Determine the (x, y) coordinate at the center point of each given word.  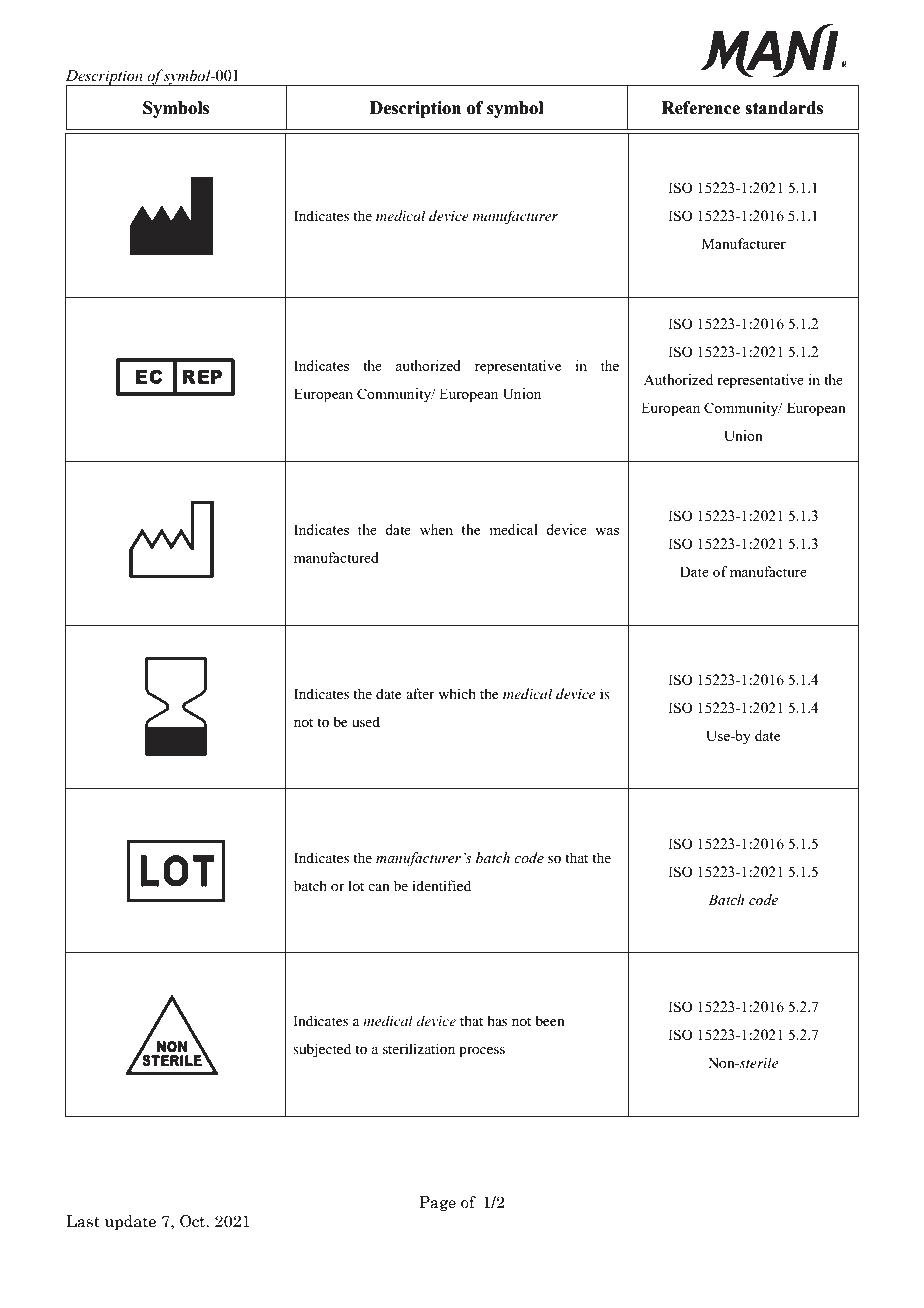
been (550, 1020)
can (379, 887)
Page (437, 1203)
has (497, 1020)
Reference (701, 108)
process (482, 1052)
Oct (194, 1221)
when (436, 529)
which (457, 693)
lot (356, 885)
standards (784, 108)
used (366, 721)
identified (441, 885)
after (420, 693)
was (607, 531)
